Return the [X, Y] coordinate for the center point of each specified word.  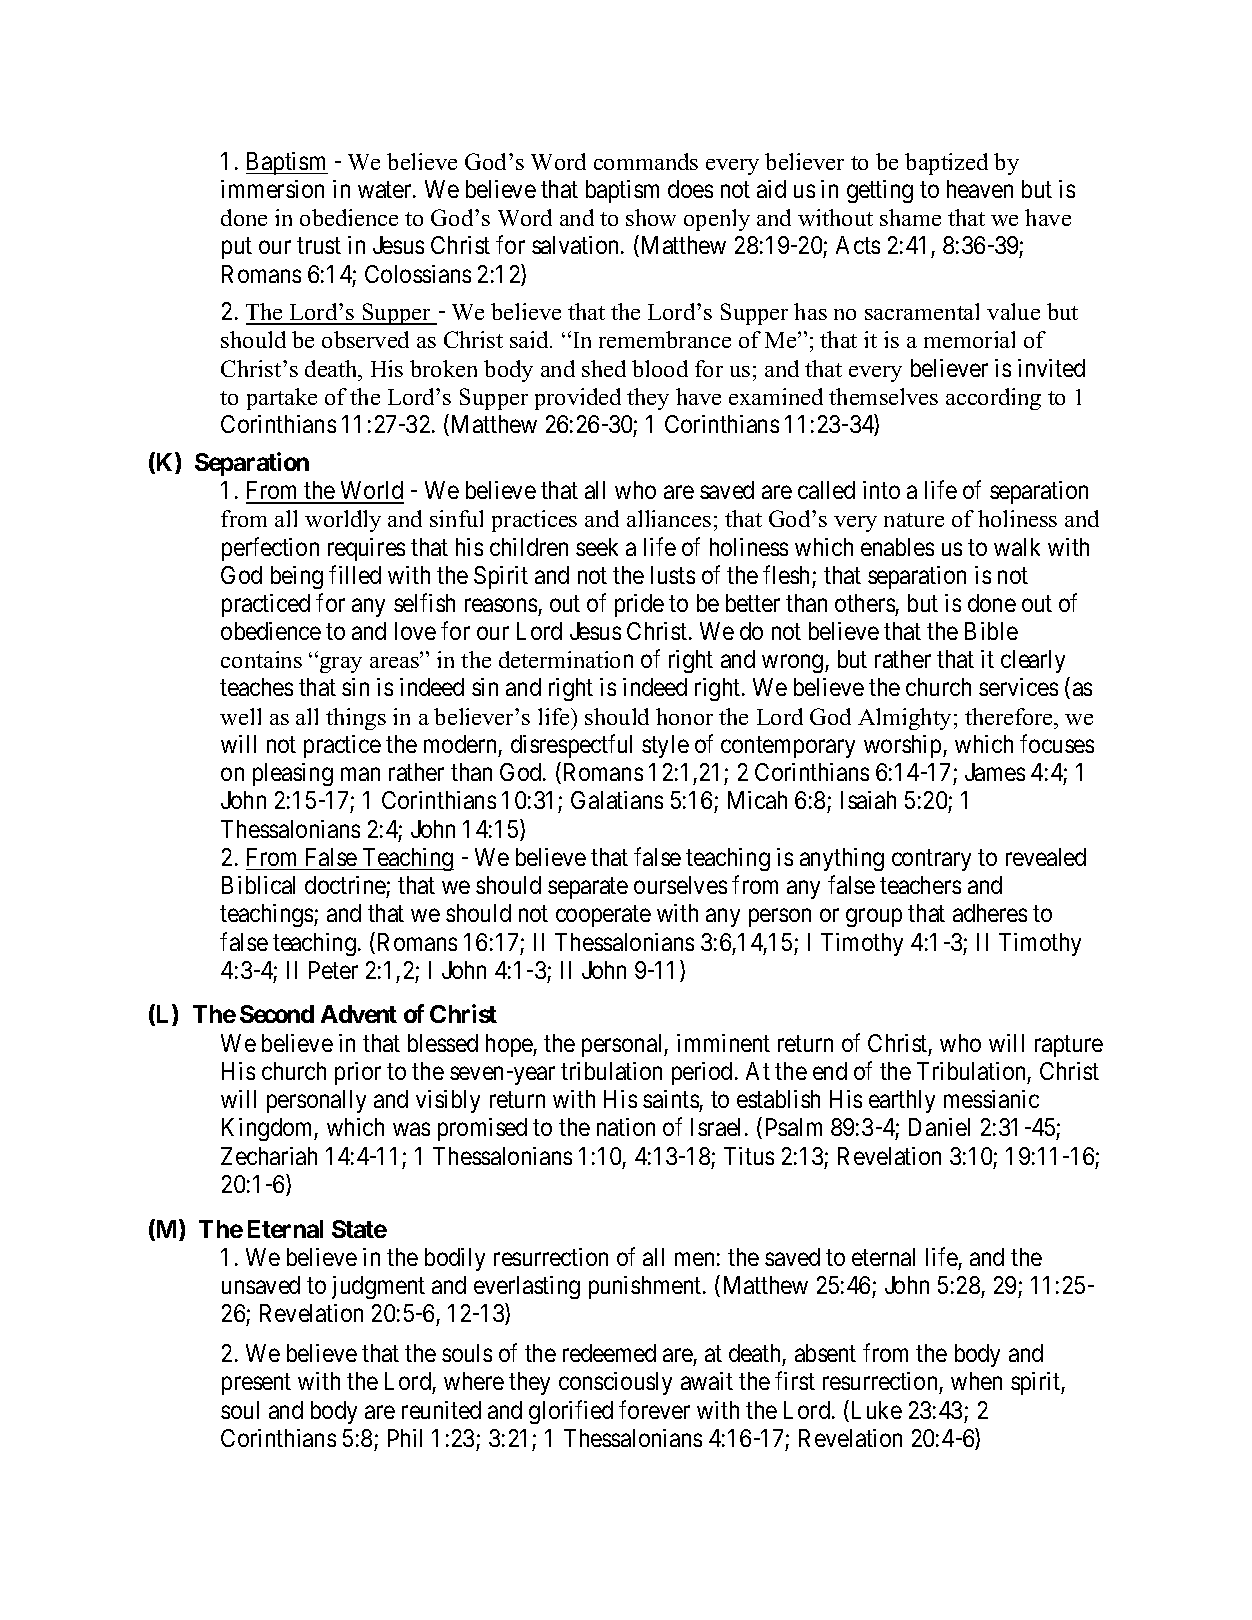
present [256, 1384]
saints [671, 1099]
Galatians [617, 800]
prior [358, 1073]
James [995, 772]
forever [654, 1409]
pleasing [293, 774]
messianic [991, 1099]
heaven [980, 189]
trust [319, 246]
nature [914, 520]
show [651, 217]
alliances [669, 518]
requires [366, 549]
